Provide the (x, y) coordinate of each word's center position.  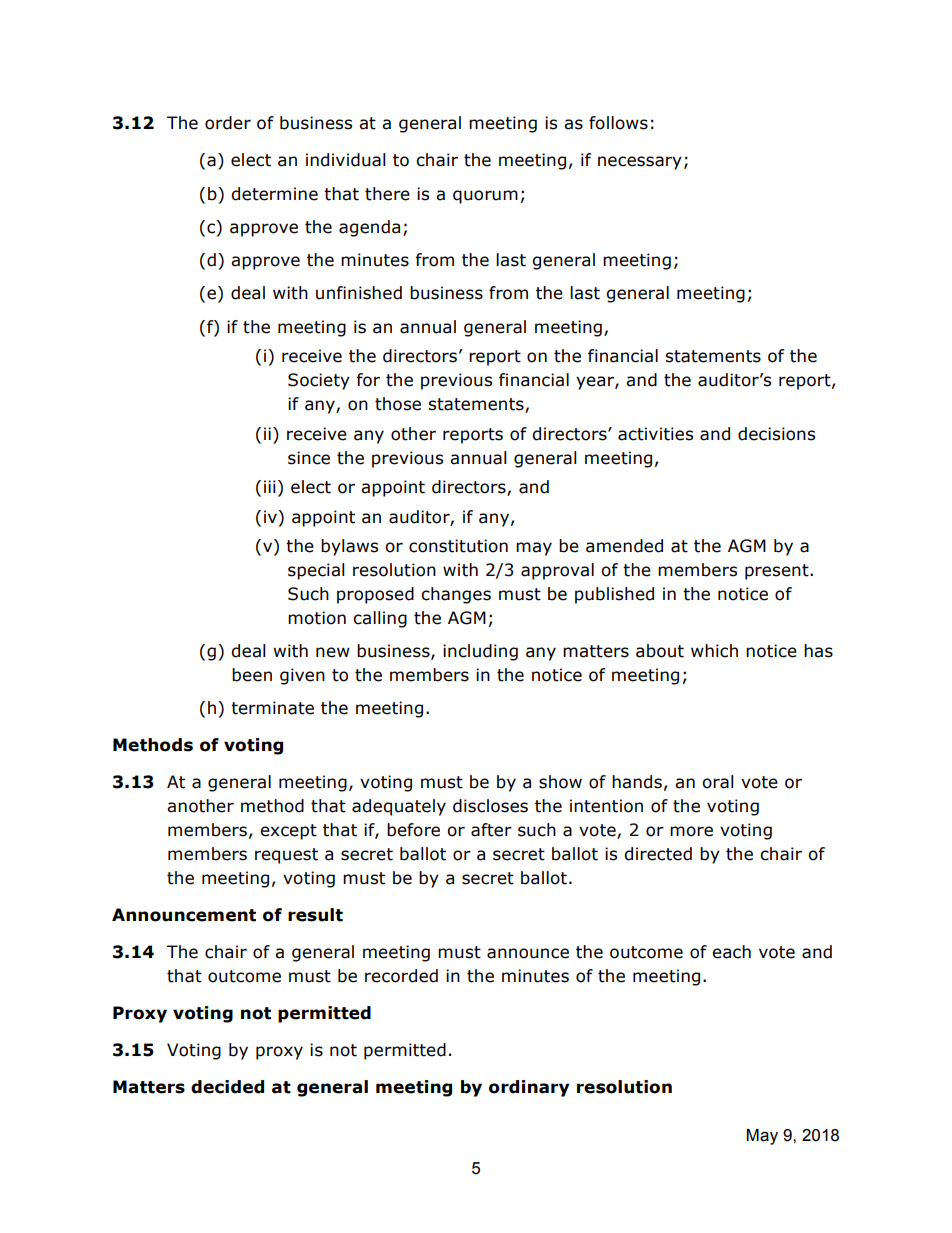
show (560, 782)
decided (227, 1087)
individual (346, 160)
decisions (776, 434)
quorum (485, 197)
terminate (272, 708)
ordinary (529, 1088)
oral (718, 782)
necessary (640, 163)
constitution (458, 546)
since (309, 458)
